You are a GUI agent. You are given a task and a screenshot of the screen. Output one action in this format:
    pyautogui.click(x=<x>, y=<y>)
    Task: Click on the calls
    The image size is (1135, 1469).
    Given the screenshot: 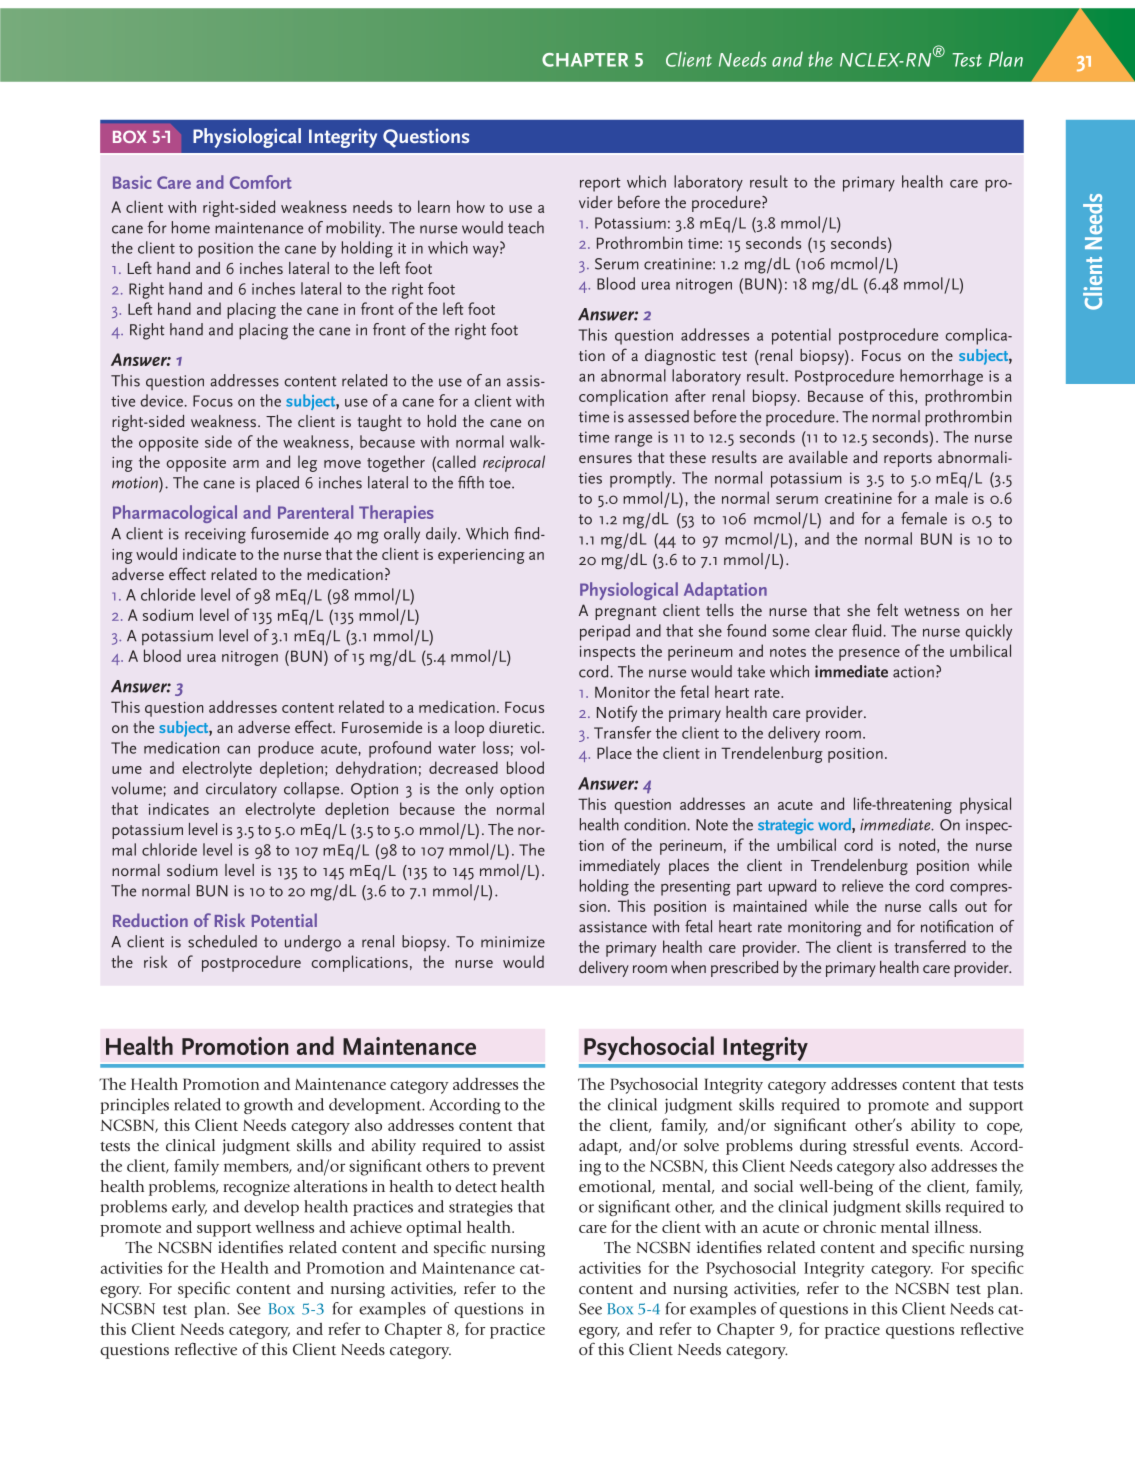 What is the action you would take?
    pyautogui.click(x=943, y=905)
